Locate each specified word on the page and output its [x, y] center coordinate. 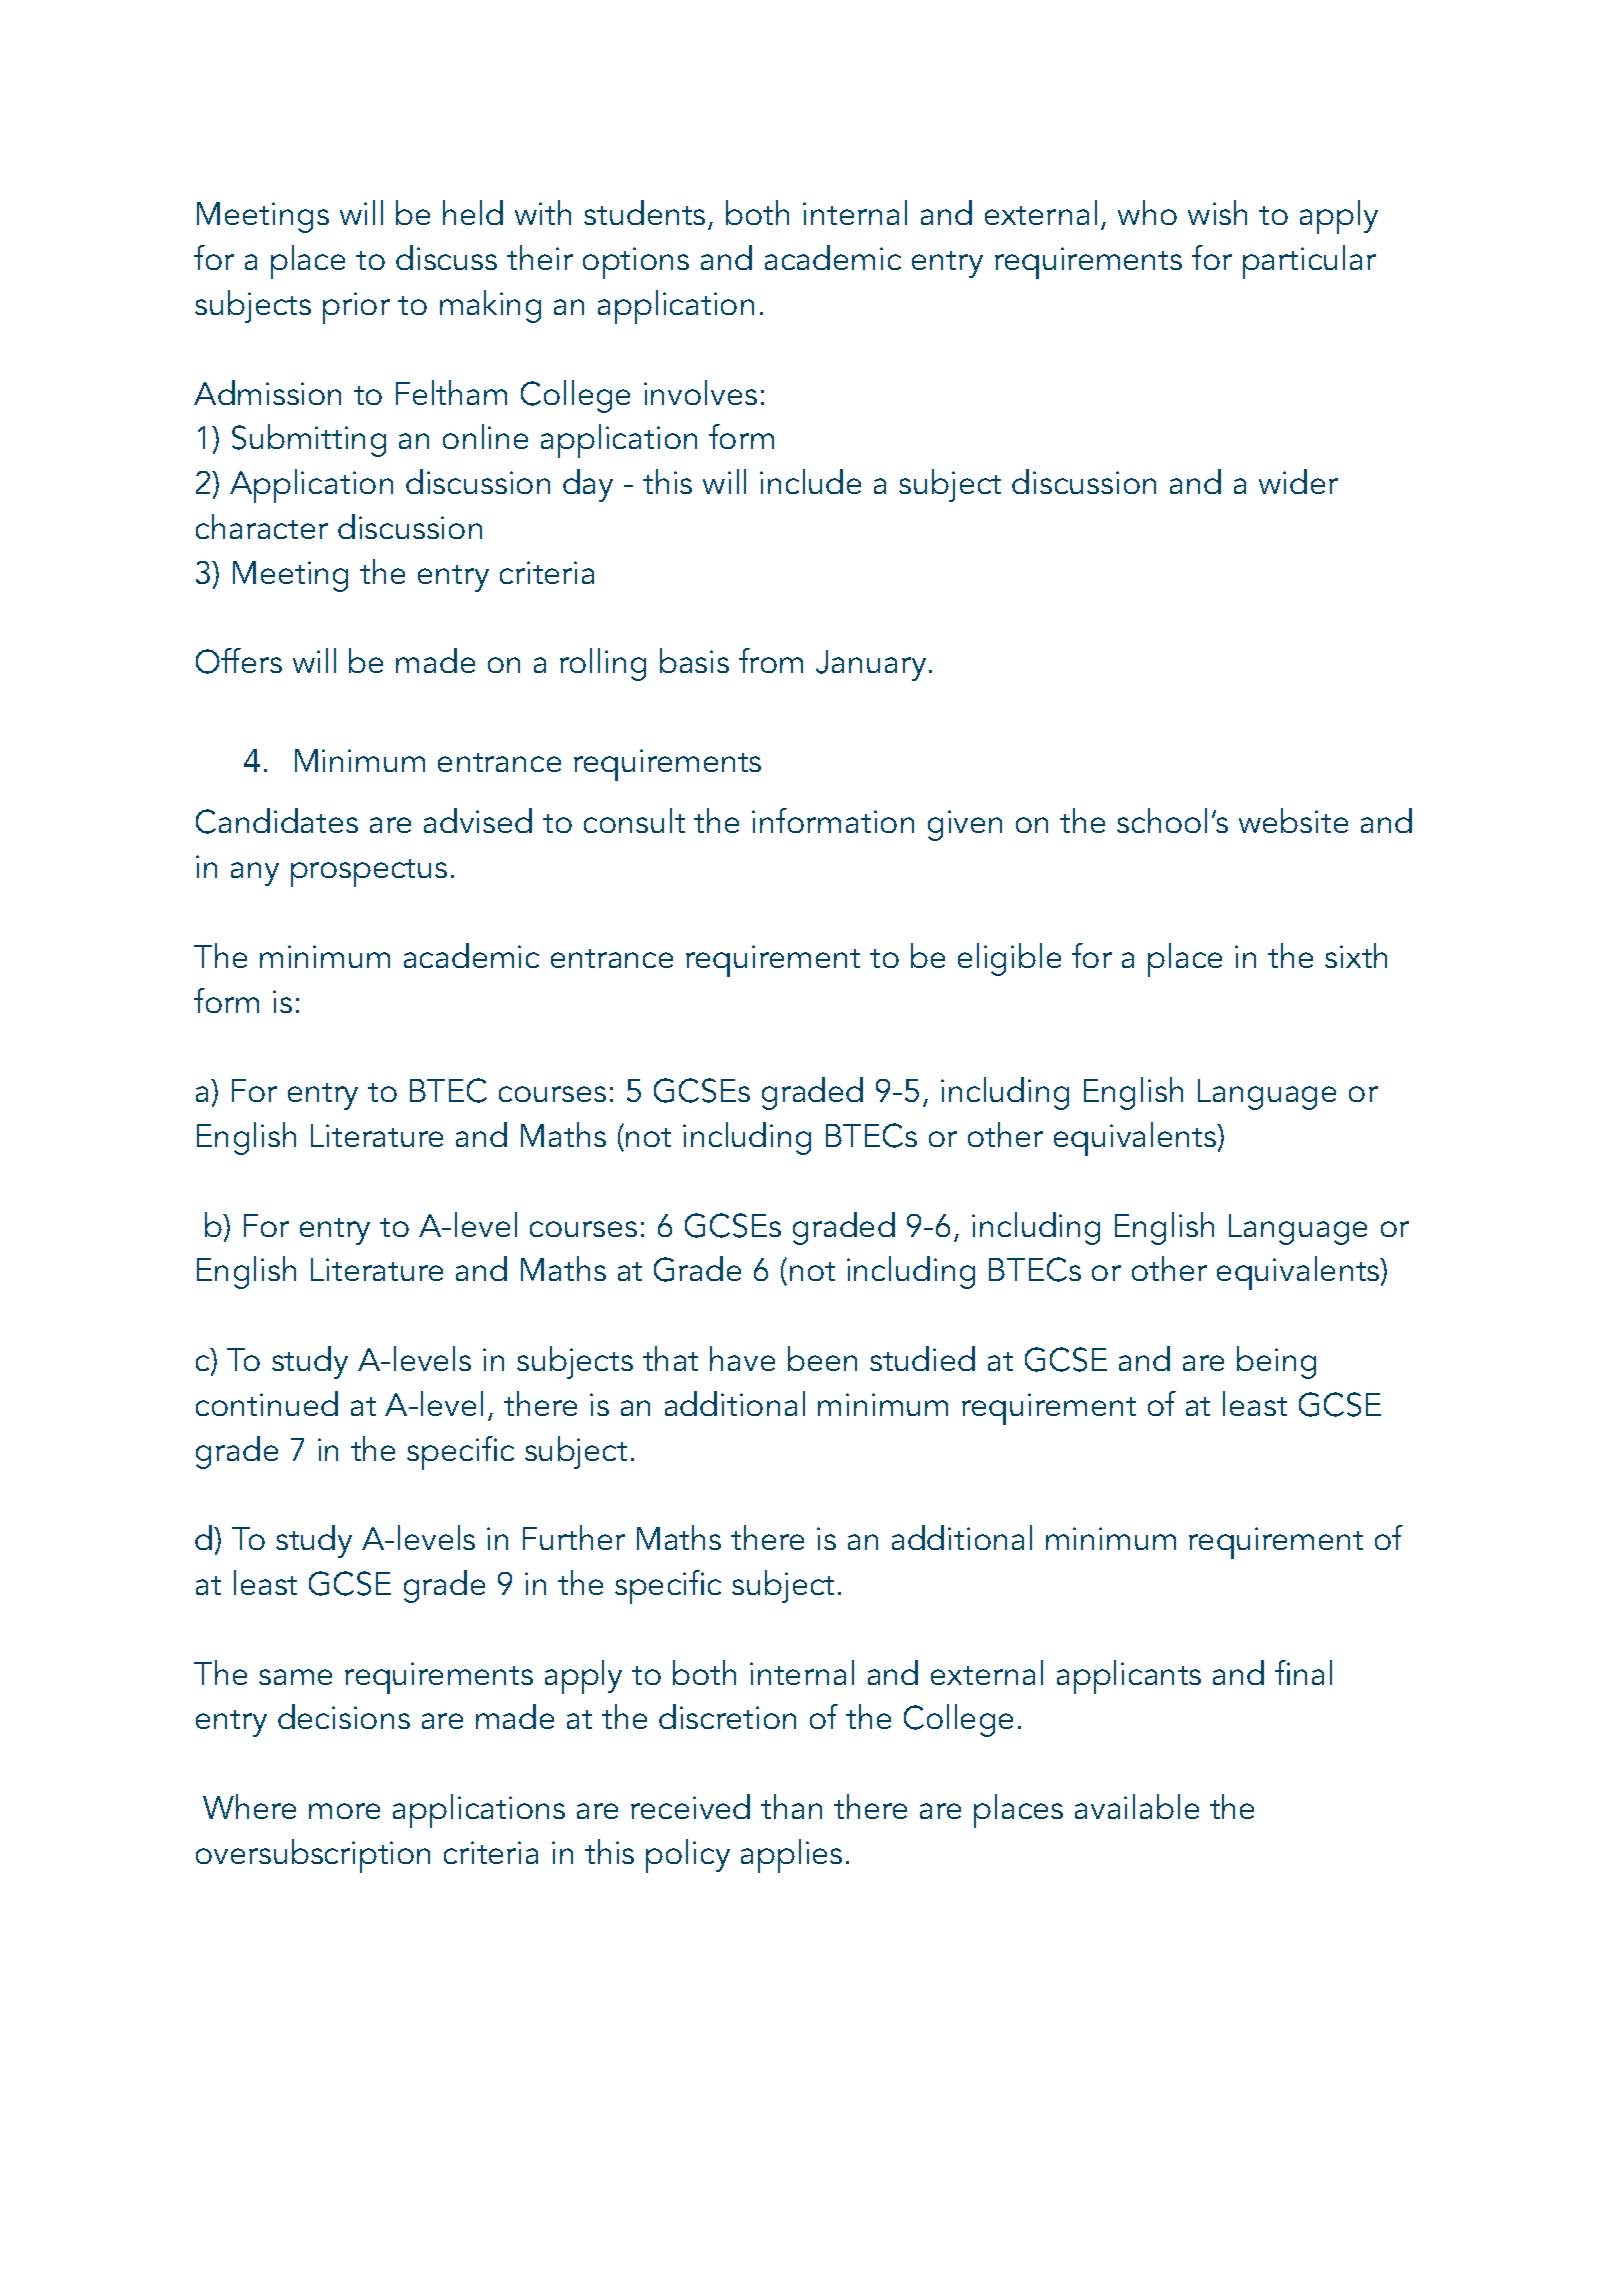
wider [1298, 481]
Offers [239, 661]
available [1137, 1806]
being [1276, 1362]
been [822, 1358]
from [771, 660]
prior [356, 308]
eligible [1009, 959]
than [791, 1806]
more [344, 1811]
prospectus [369, 873]
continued [267, 1403]
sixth [1356, 955]
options [636, 263]
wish [1217, 212]
